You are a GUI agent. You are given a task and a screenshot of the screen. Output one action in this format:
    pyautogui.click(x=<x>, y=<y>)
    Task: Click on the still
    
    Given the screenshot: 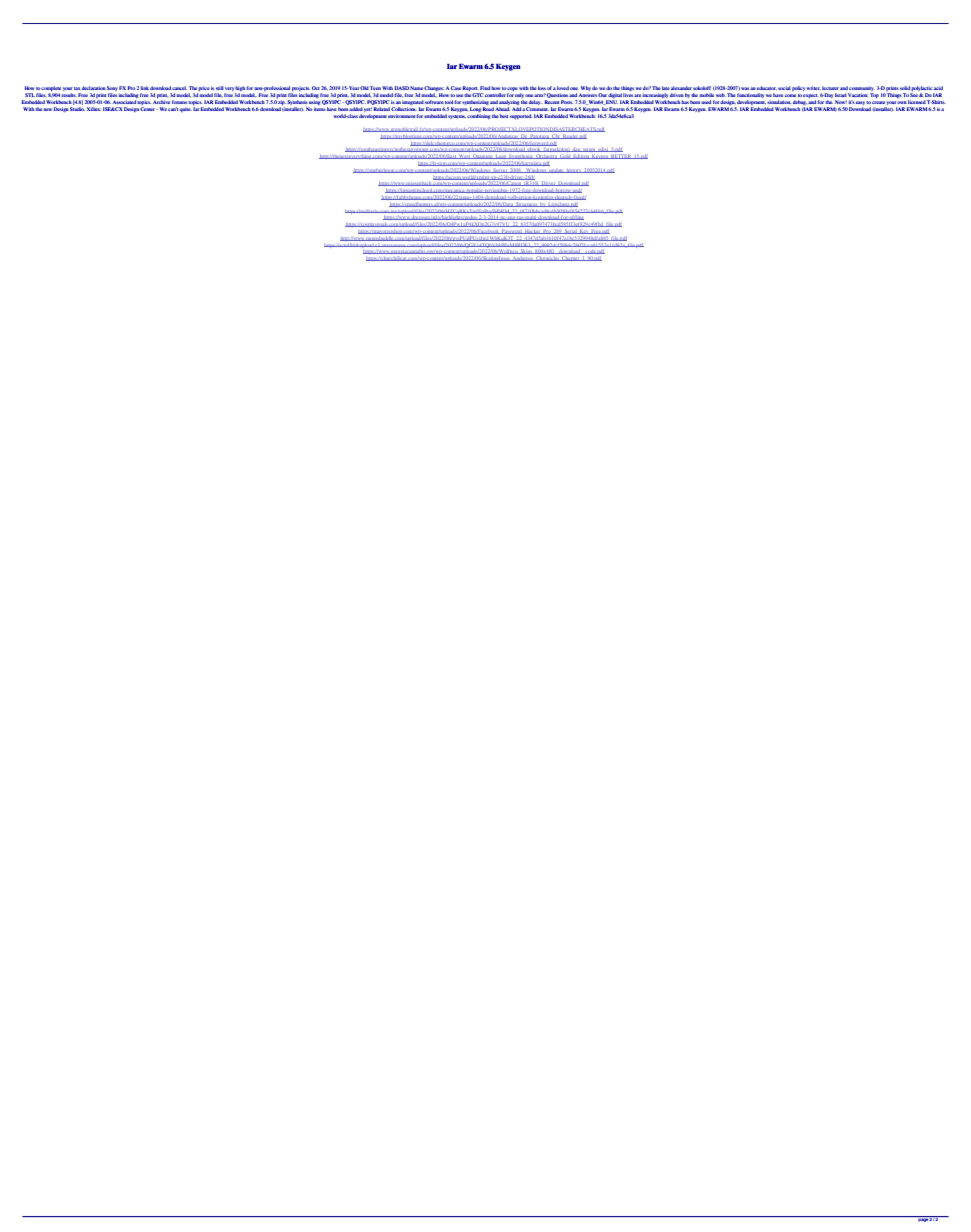 What is the action you would take?
    pyautogui.click(x=220, y=88)
